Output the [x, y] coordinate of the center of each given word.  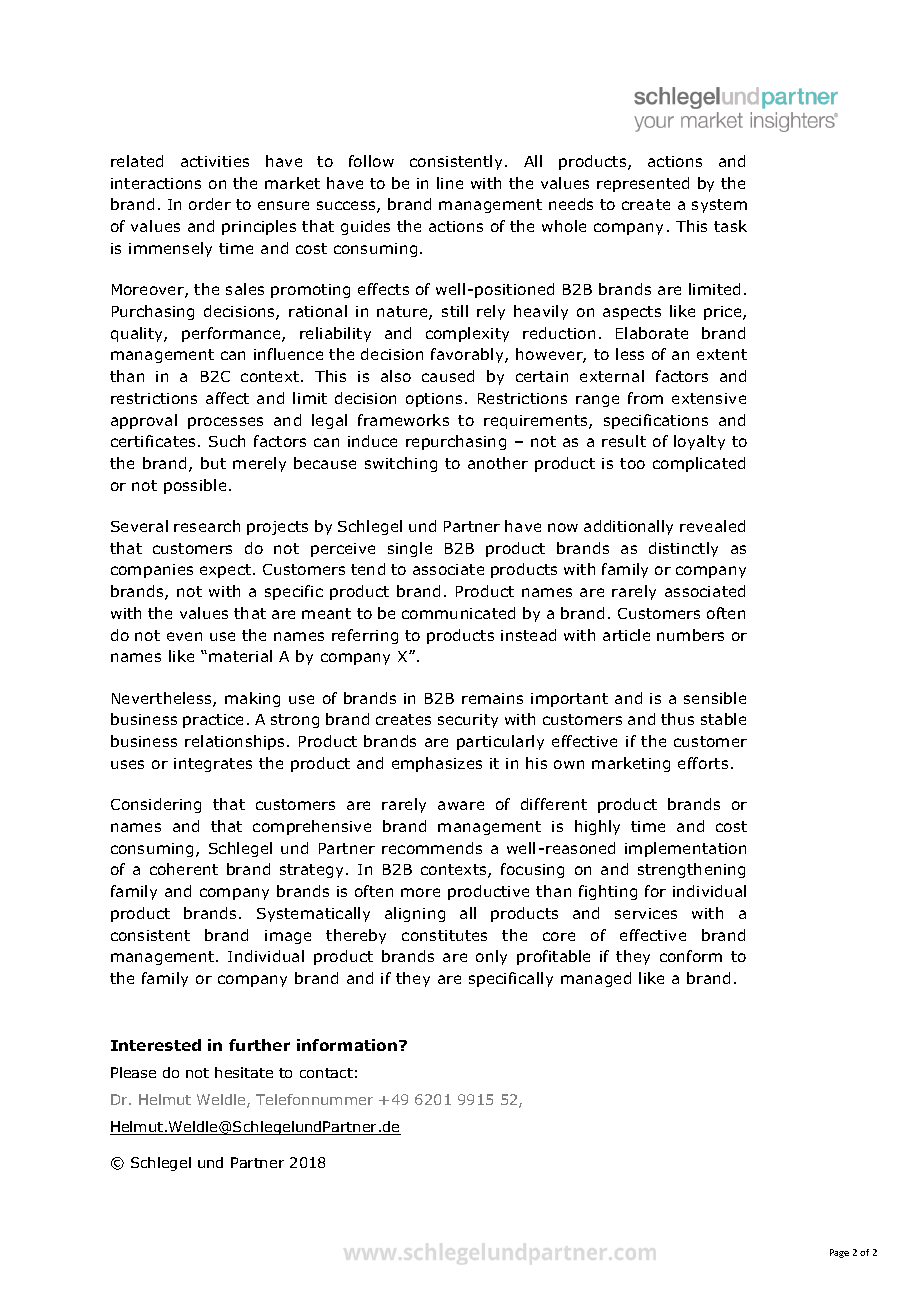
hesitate [244, 1072]
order [210, 204]
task [730, 226]
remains [492, 698]
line [450, 183]
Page [839, 1253]
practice [213, 721]
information [348, 1045]
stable [723, 719]
